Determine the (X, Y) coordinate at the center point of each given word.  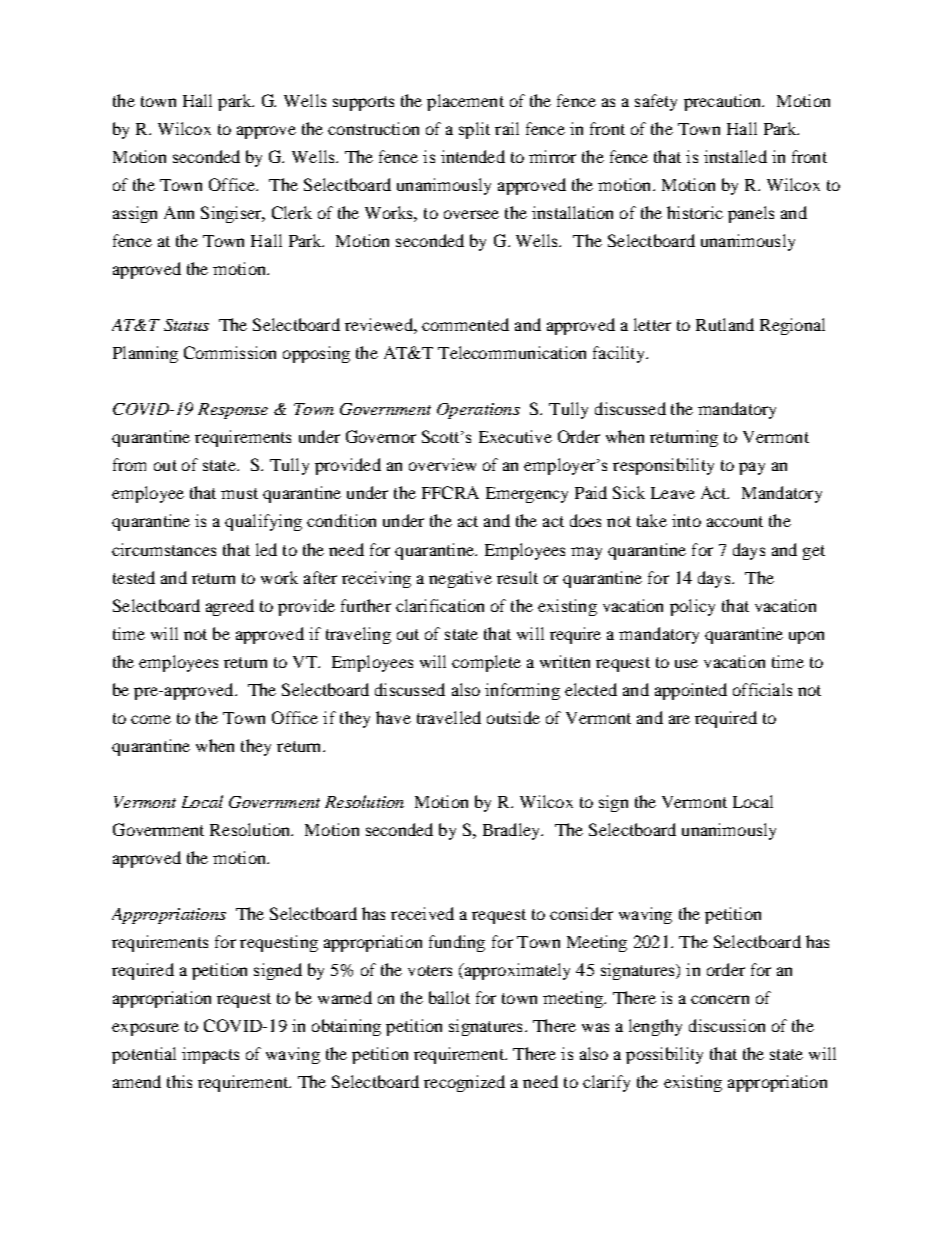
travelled (449, 717)
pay (752, 468)
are (679, 719)
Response (233, 411)
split (474, 130)
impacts (210, 1055)
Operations (478, 411)
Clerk (292, 212)
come (151, 719)
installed (735, 156)
